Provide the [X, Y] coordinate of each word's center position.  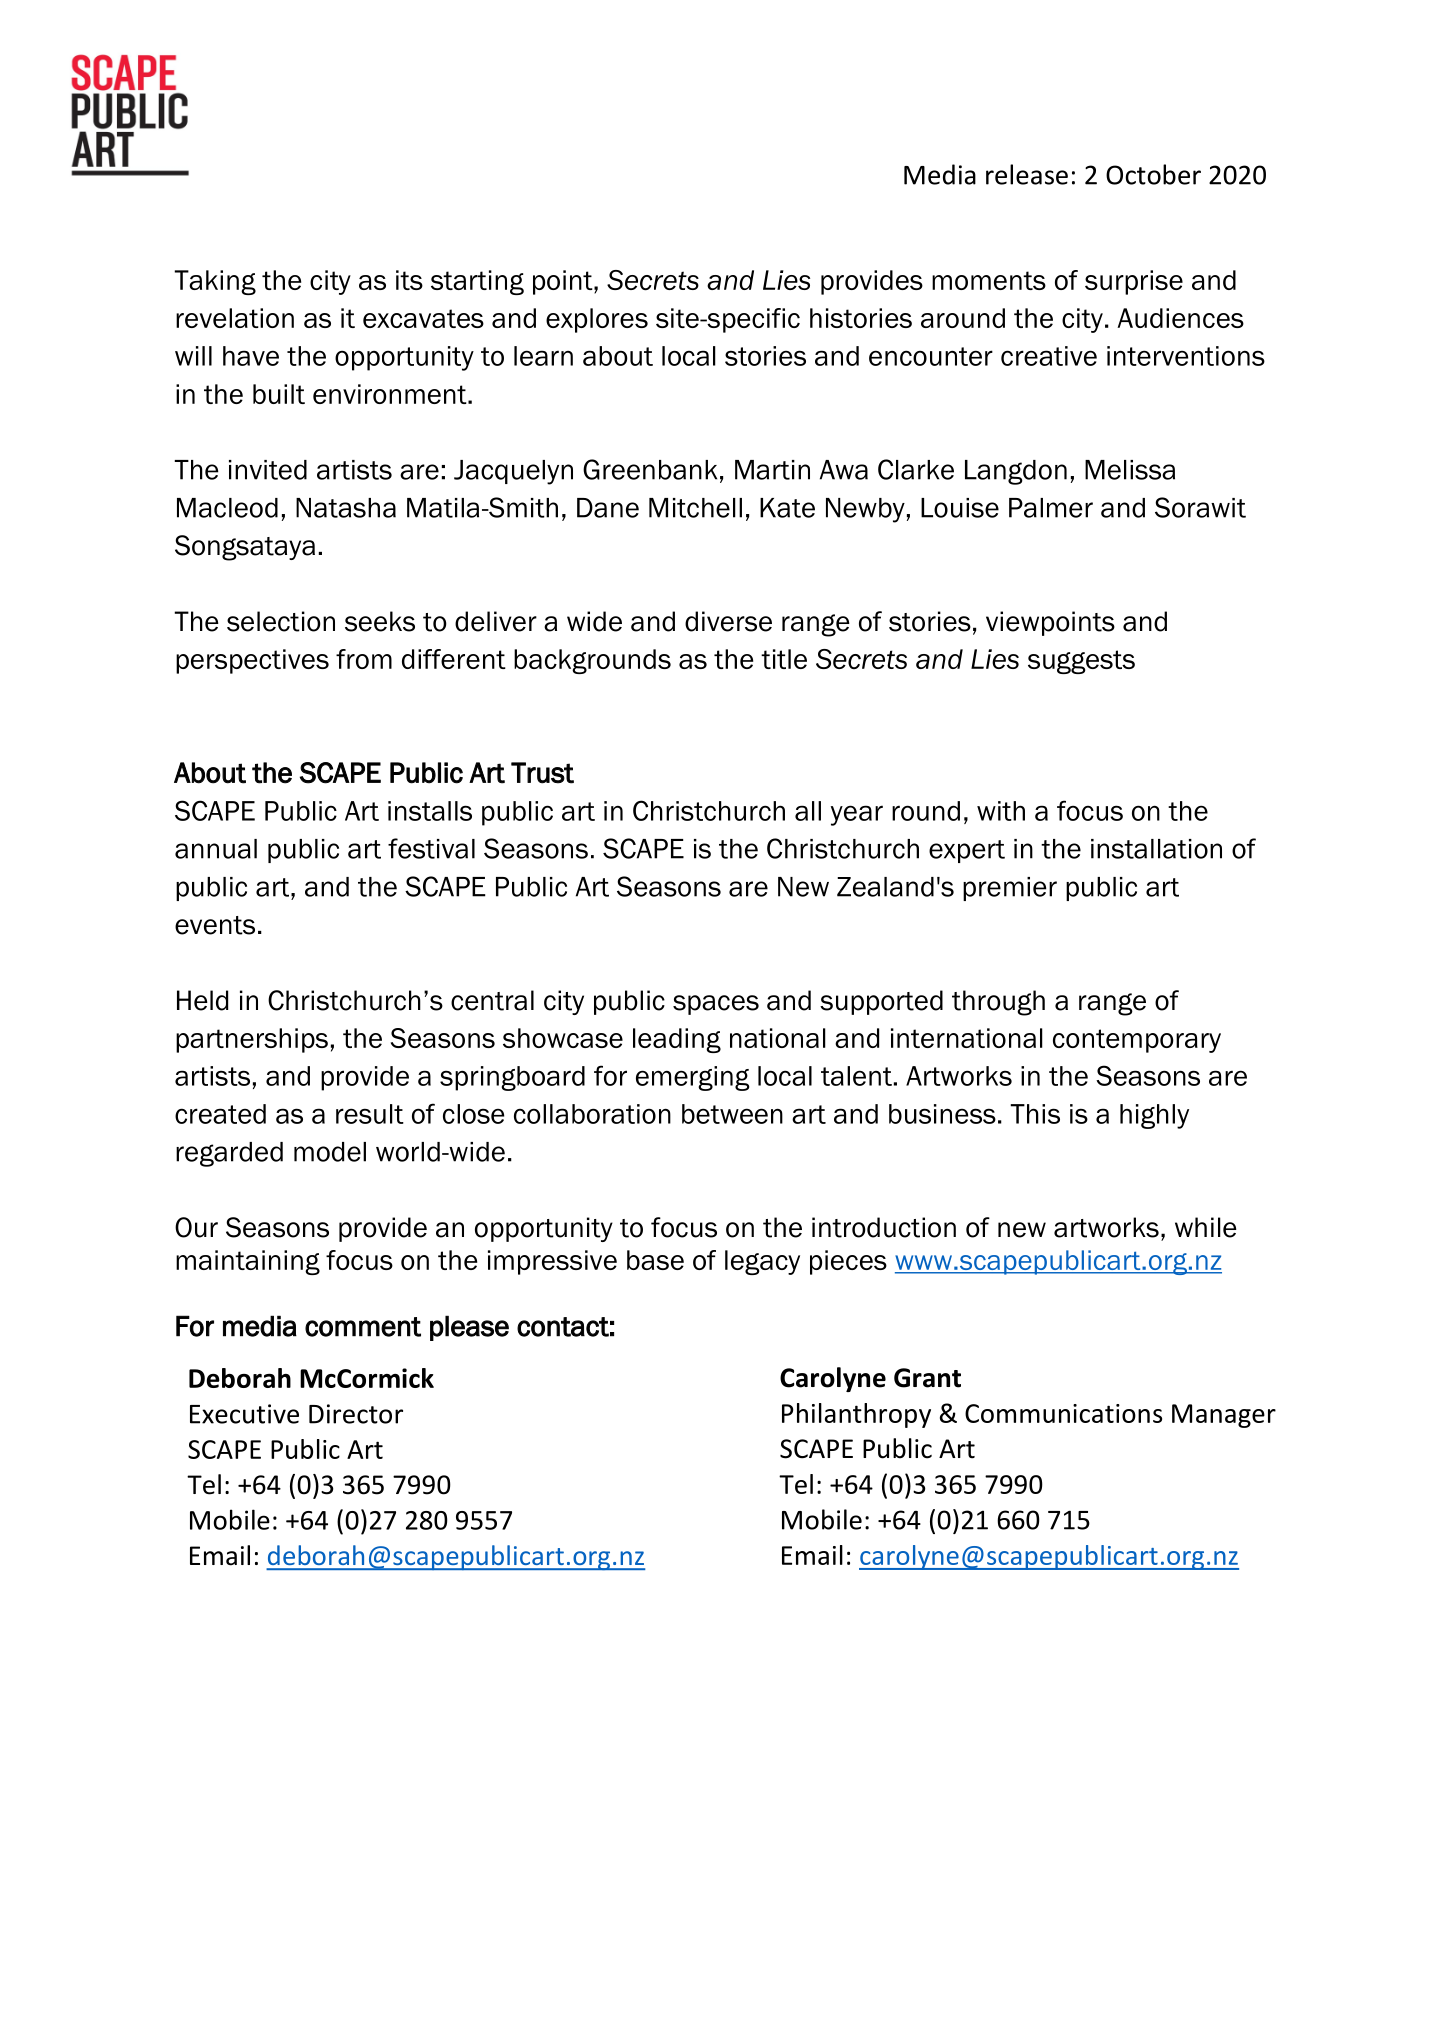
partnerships [252, 1040]
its [409, 280]
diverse [728, 621]
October [1153, 174]
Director [356, 1414]
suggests [1081, 662]
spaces [716, 1005]
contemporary [1137, 1041]
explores [597, 320]
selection [281, 621]
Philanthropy [856, 1415]
